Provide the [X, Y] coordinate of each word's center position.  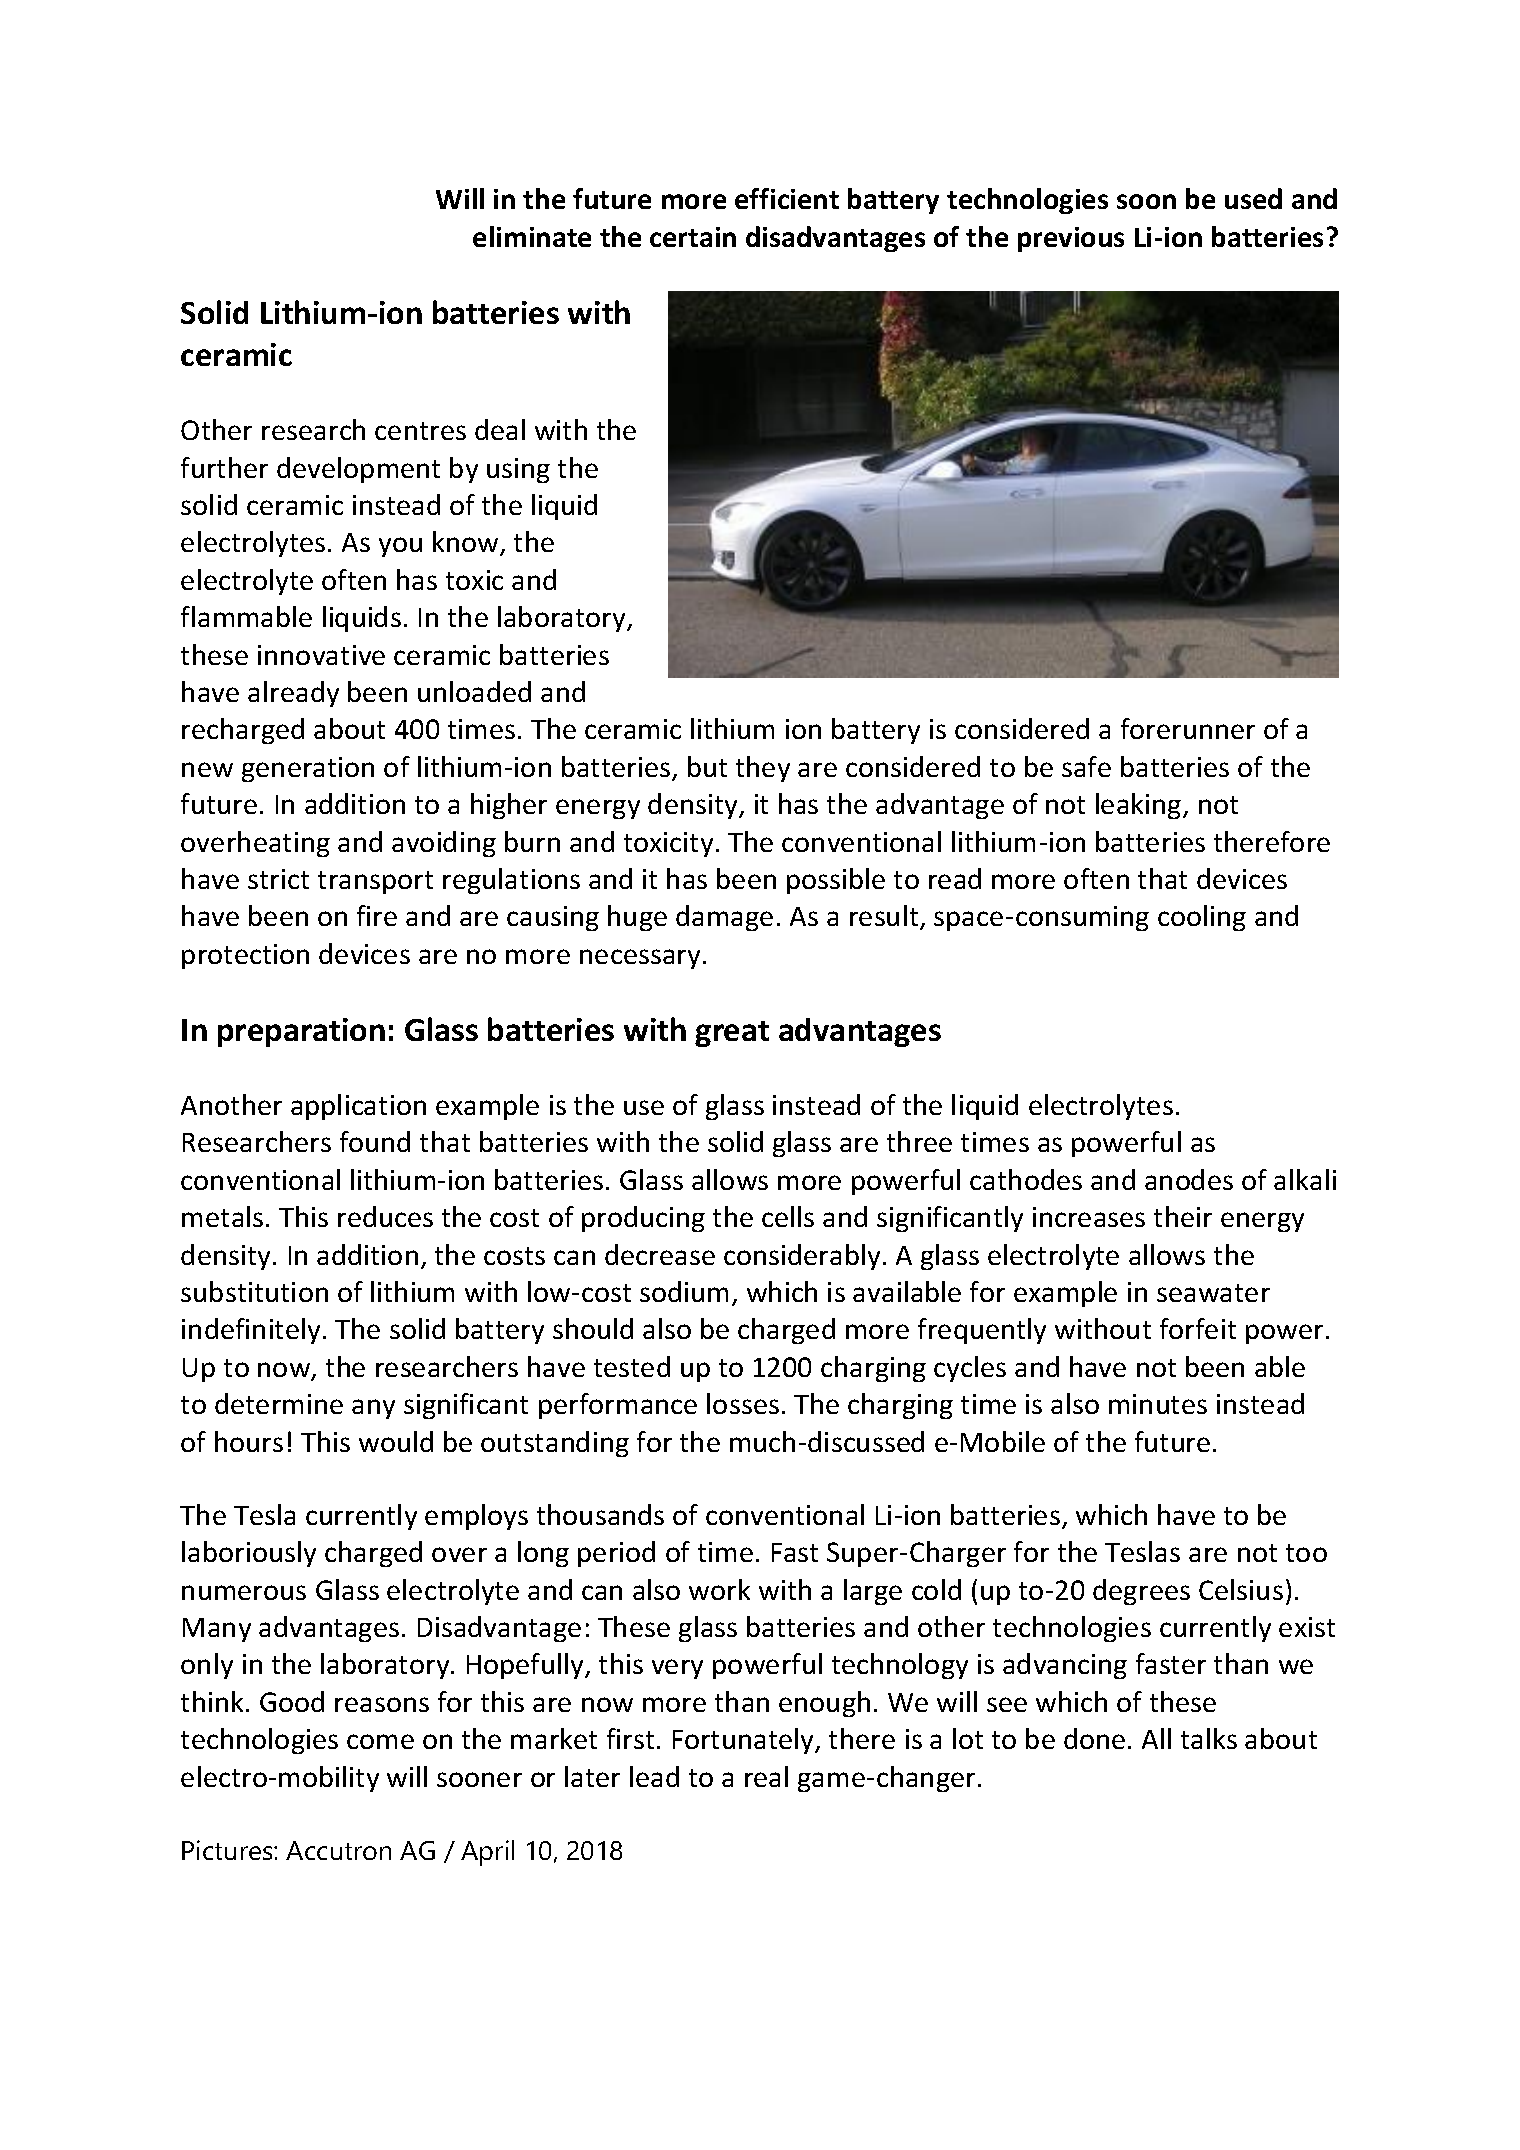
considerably [802, 1257]
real [766, 1776]
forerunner [1188, 728]
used [1253, 198]
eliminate [532, 236]
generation [308, 769]
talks [1209, 1738]
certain [693, 237]
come [380, 1741]
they [763, 769]
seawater [1213, 1293]
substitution [254, 1291]
